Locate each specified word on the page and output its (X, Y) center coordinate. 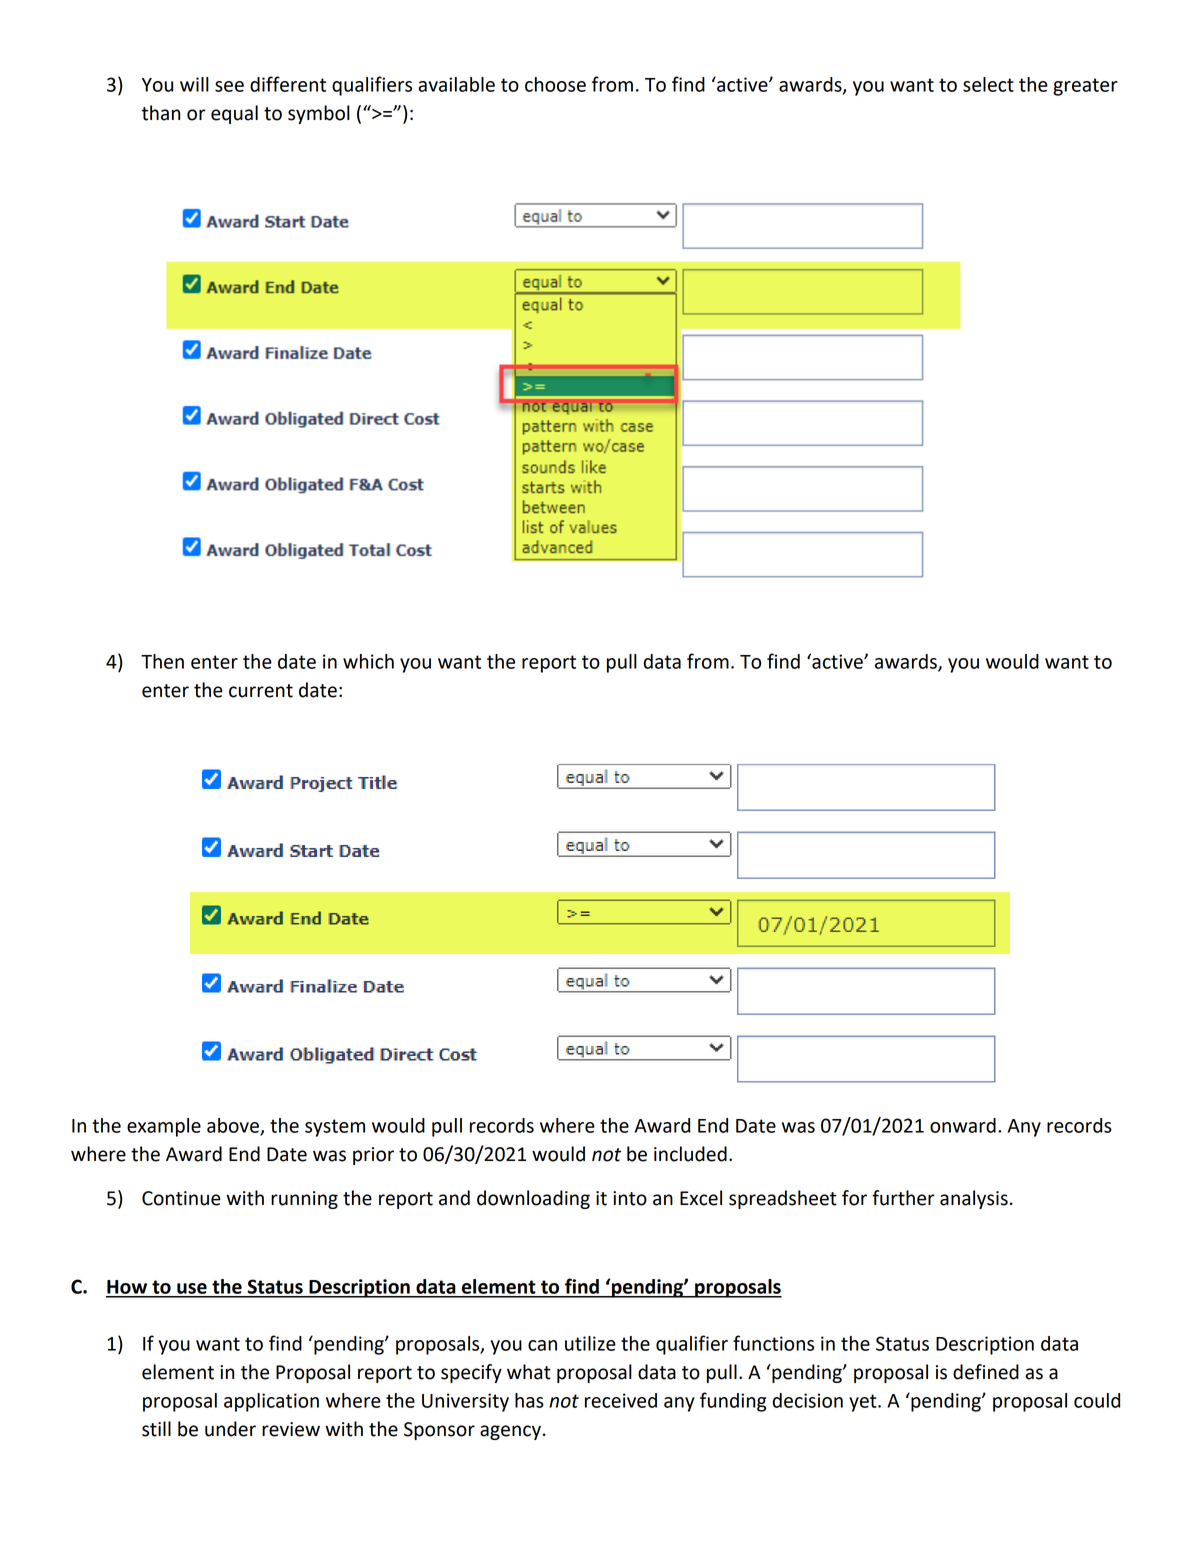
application (271, 1402)
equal (234, 114)
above (234, 1126)
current (261, 691)
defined (986, 1372)
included (690, 1154)
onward (963, 1125)
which (368, 661)
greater (1085, 87)
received (621, 1400)
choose (555, 84)
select (988, 84)
